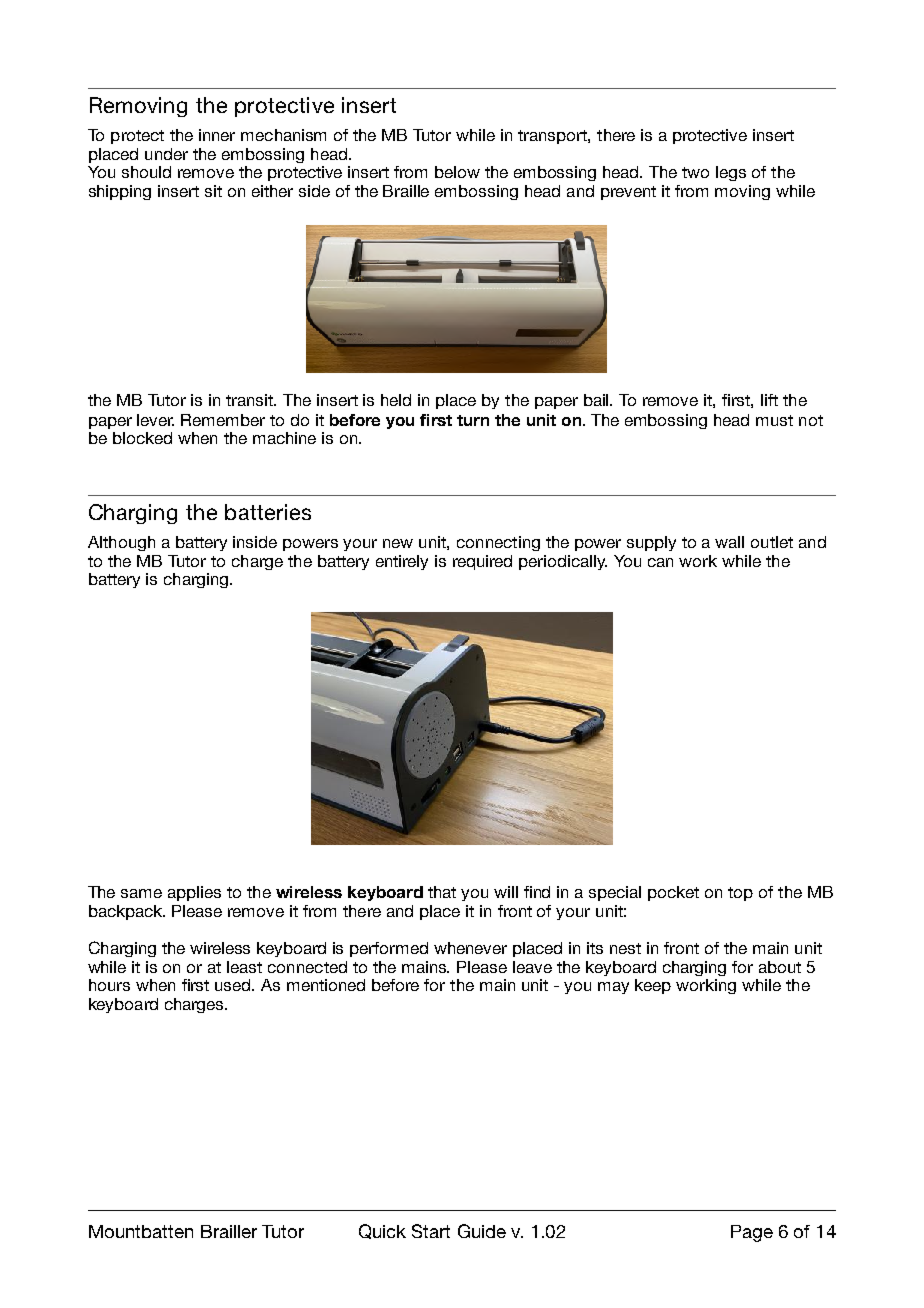 The height and width of the document is (1308, 924). Describe the element at coordinates (166, 154) in the document. I see `under` at that location.
